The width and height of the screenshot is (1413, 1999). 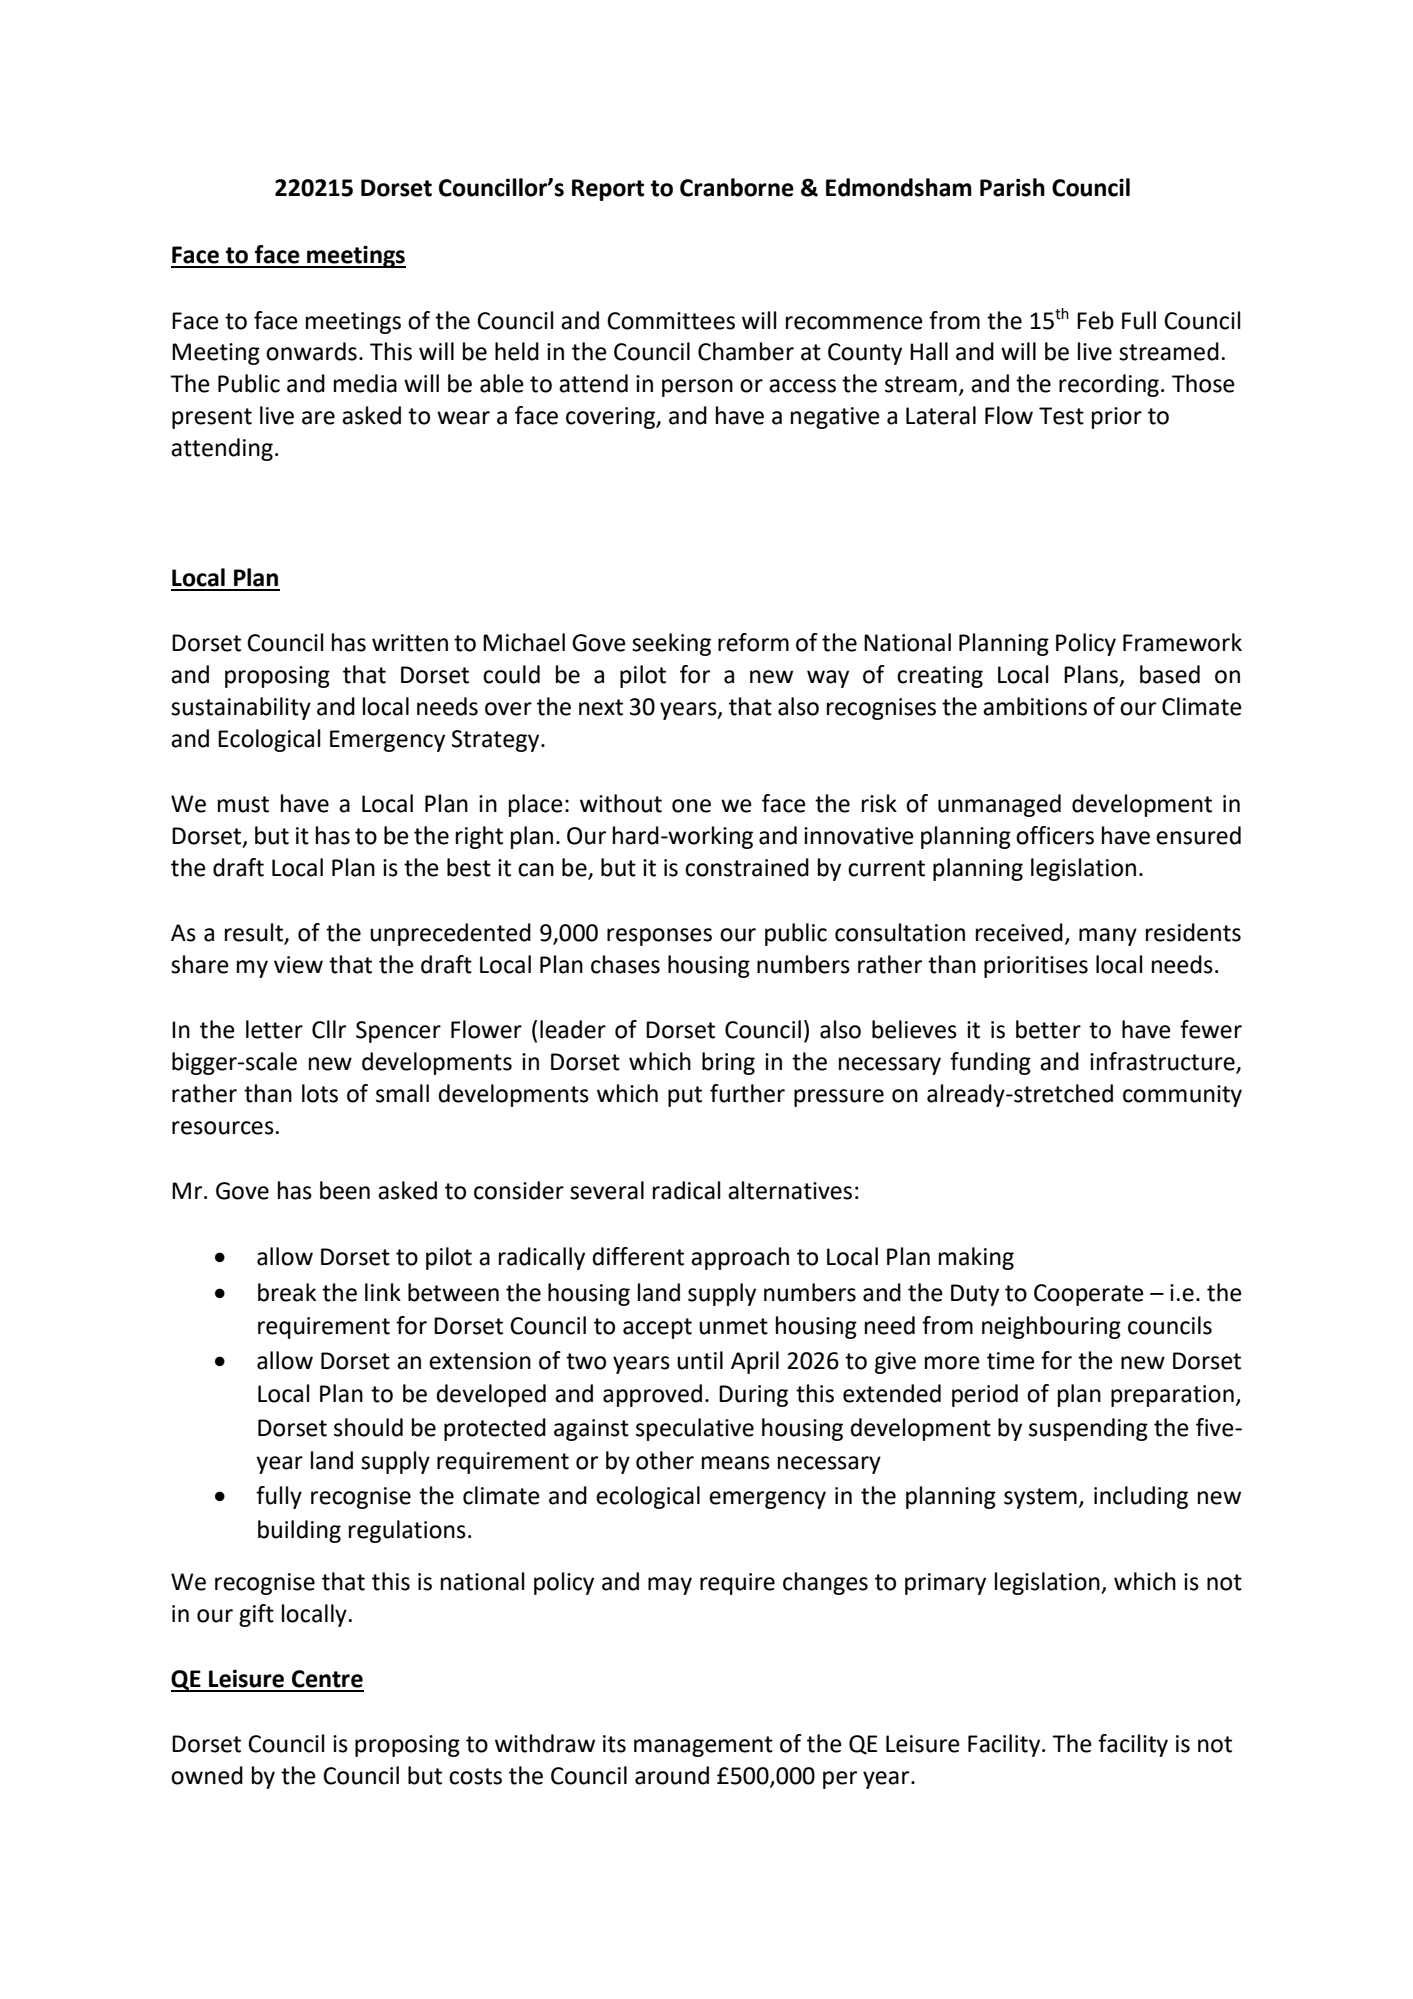 I want to click on onwards, so click(x=311, y=351).
